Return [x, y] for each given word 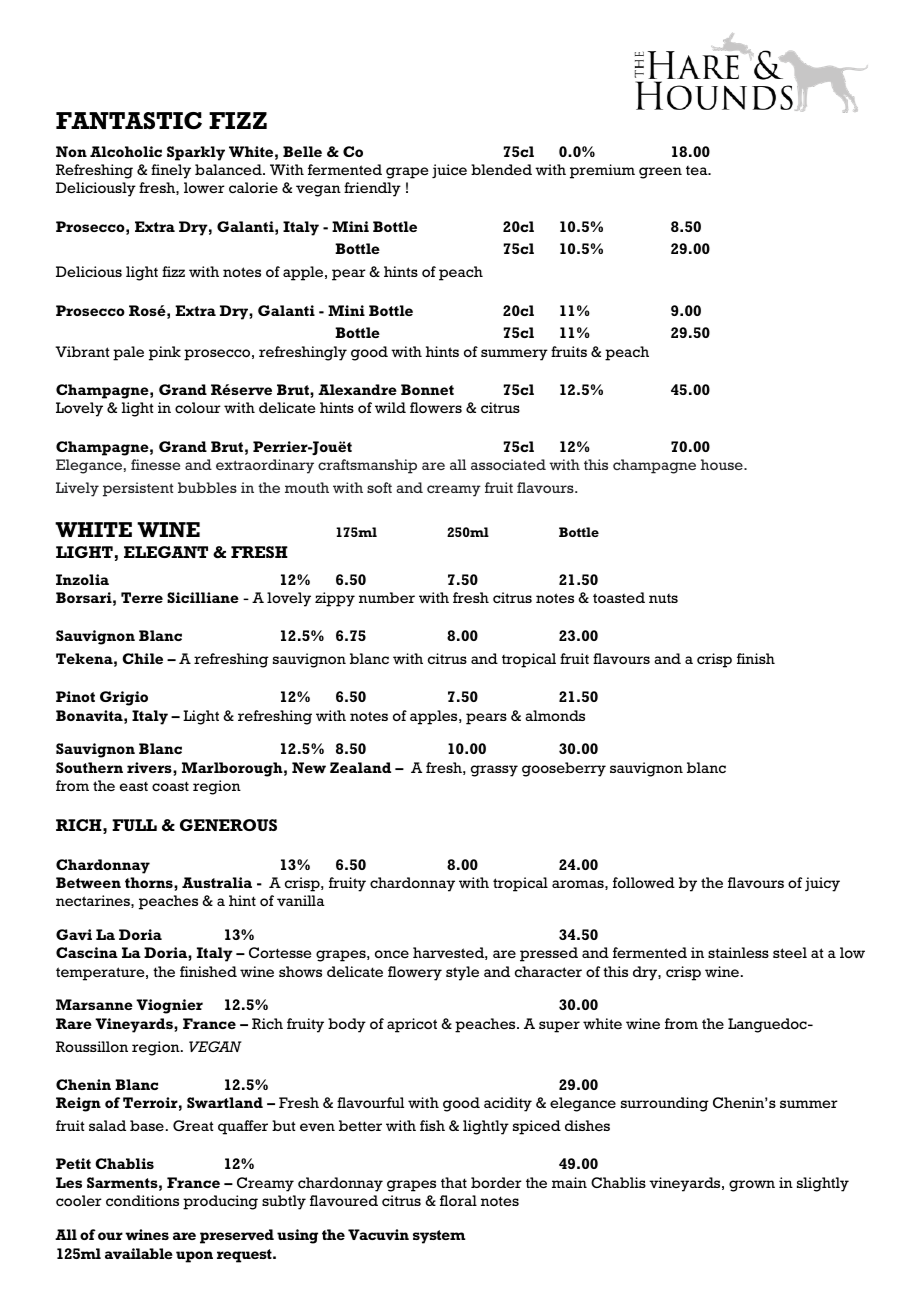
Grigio [124, 698]
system [439, 1237]
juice [449, 171]
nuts [663, 598]
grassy [494, 771]
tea [698, 170]
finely [171, 171]
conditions [142, 1200]
